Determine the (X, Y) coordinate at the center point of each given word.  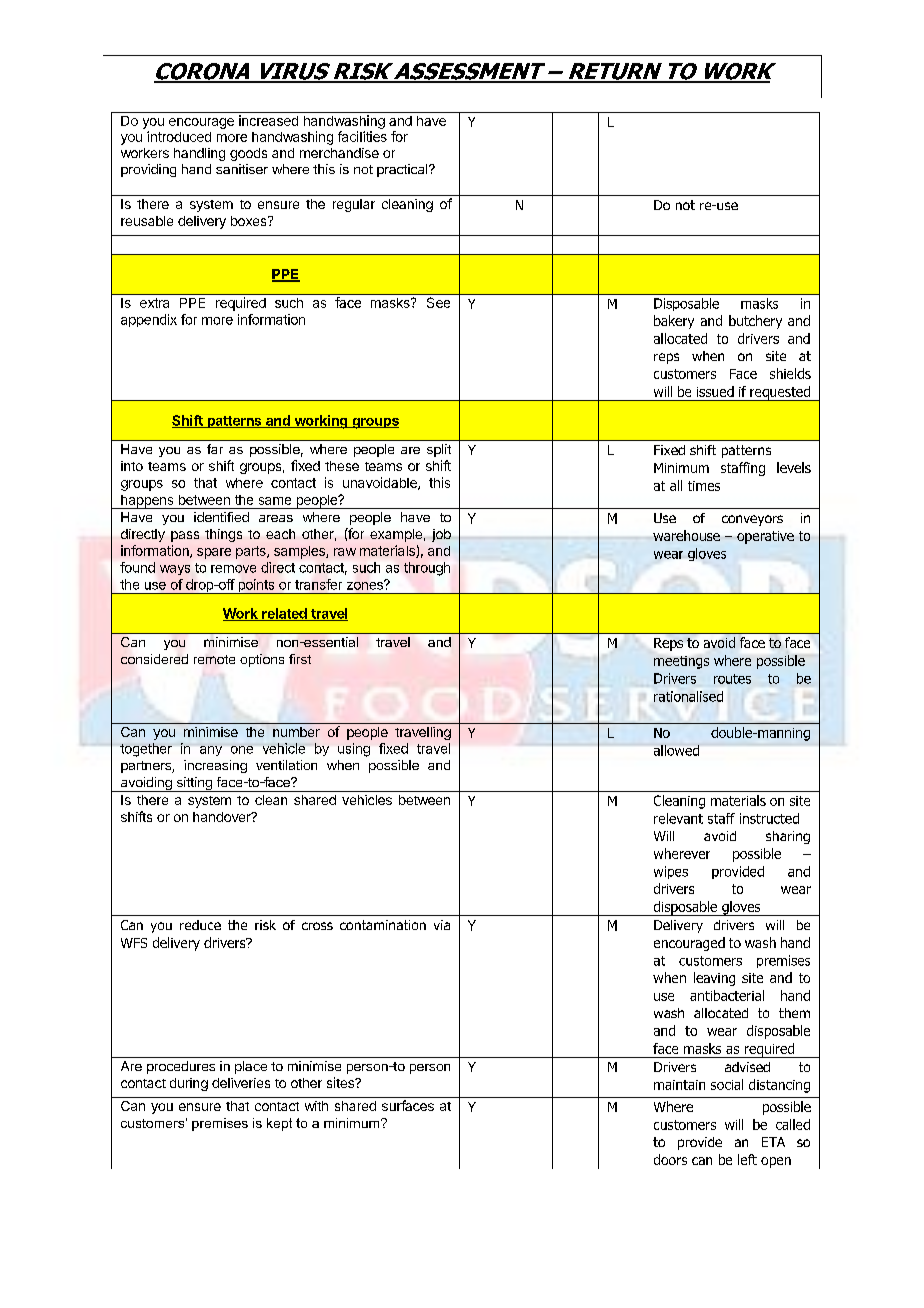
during (189, 1084)
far (215, 449)
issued (715, 391)
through (427, 569)
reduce (200, 925)
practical (403, 170)
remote (214, 659)
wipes (671, 872)
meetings (681, 662)
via (442, 925)
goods (248, 154)
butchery (755, 322)
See (438, 302)
